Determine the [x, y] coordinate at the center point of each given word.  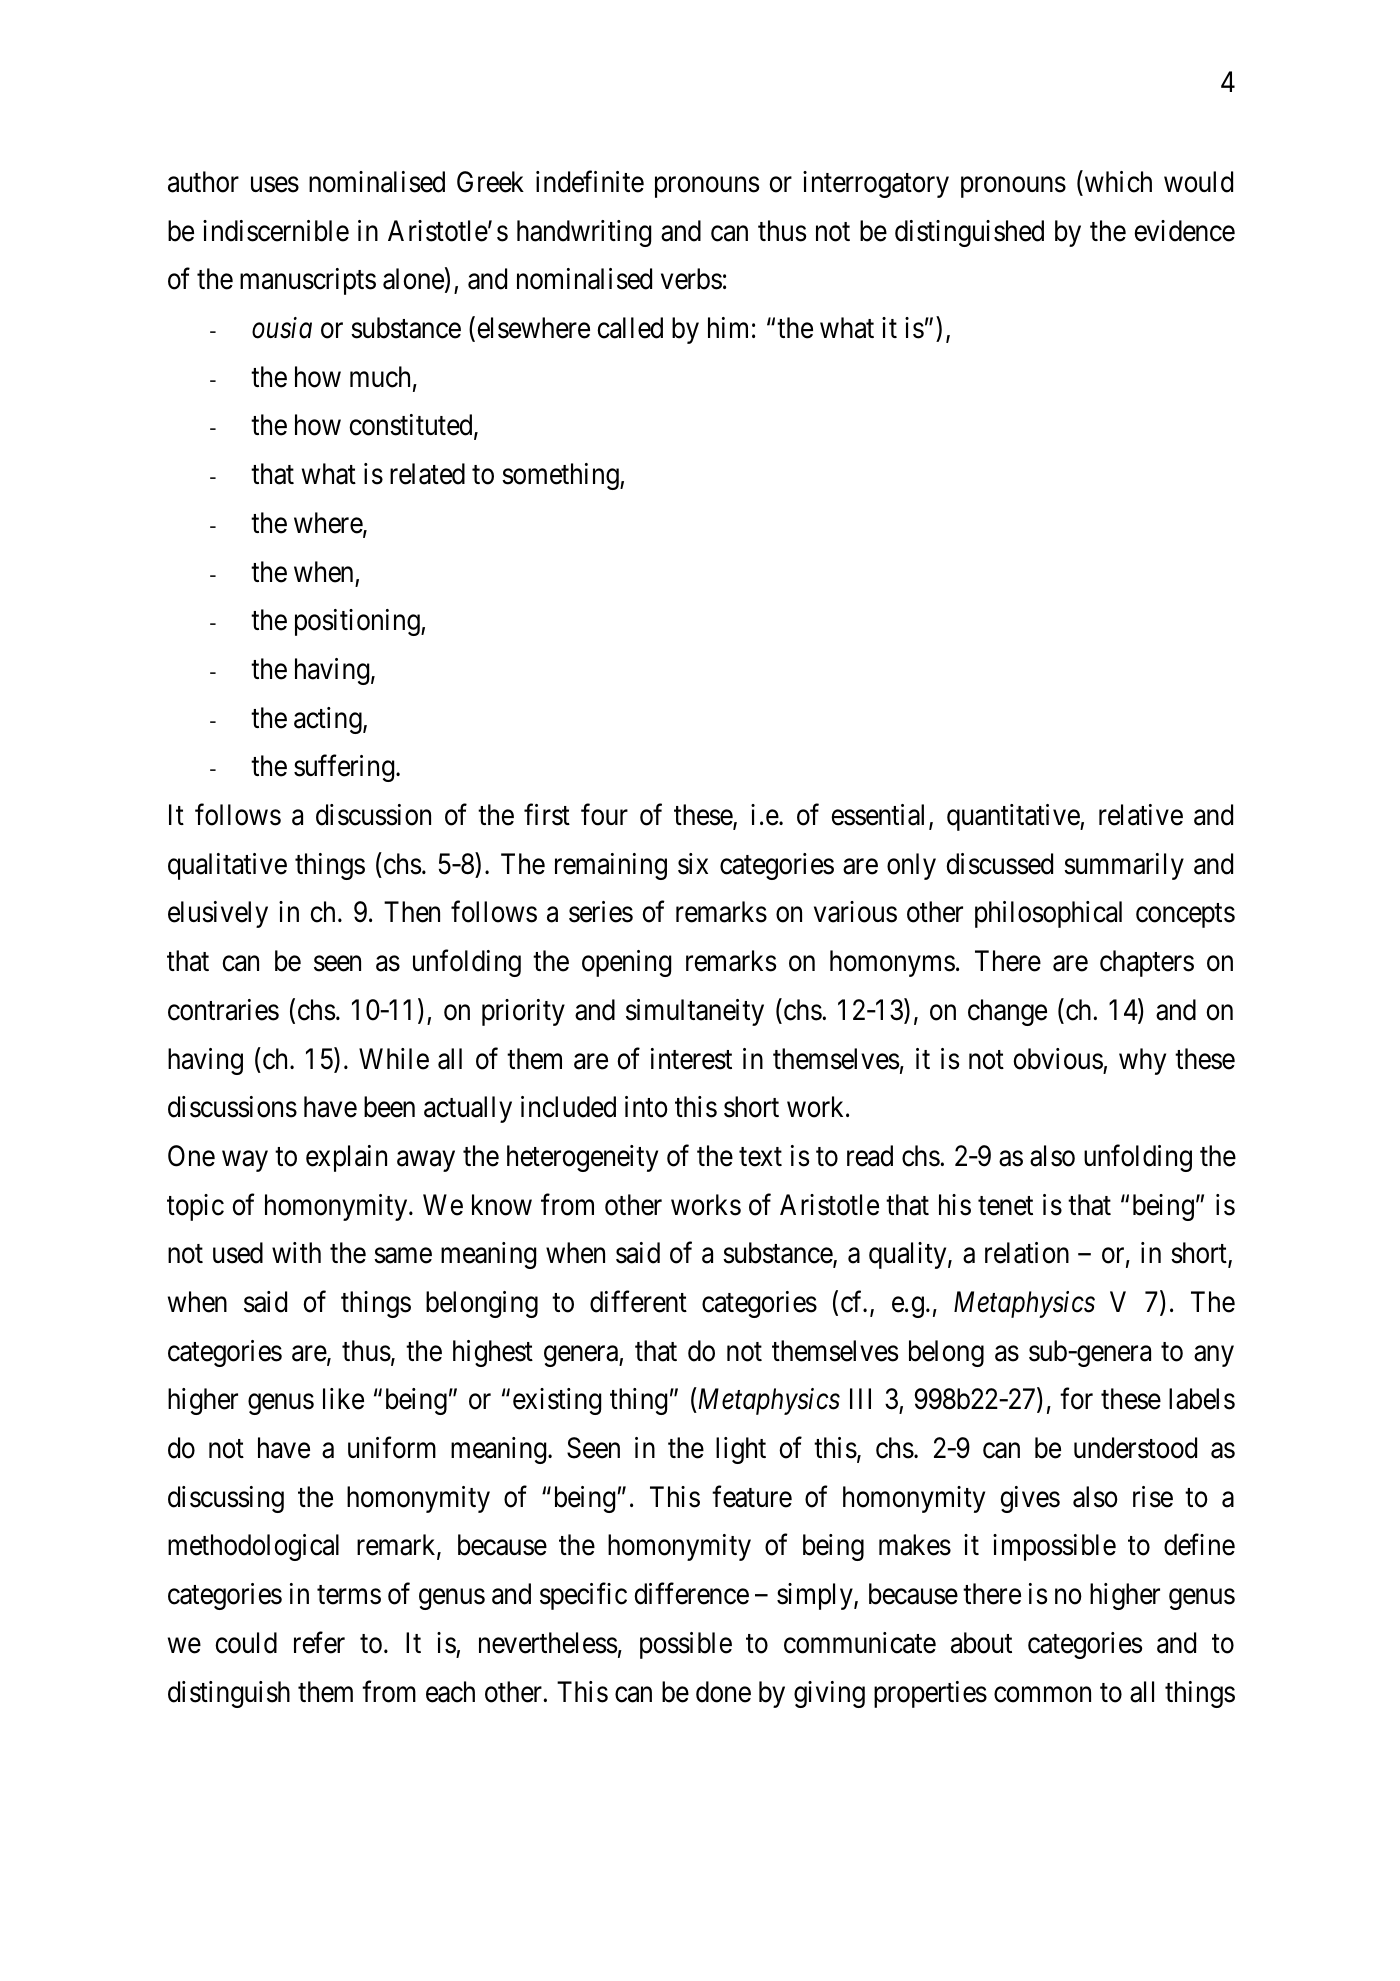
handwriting [584, 233]
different [638, 1302]
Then [412, 912]
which [1117, 182]
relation [1027, 1253]
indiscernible [276, 231]
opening [626, 963]
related [427, 474]
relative [1141, 815]
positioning [358, 622]
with [296, 1252]
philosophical [1048, 914]
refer [319, 1643]
